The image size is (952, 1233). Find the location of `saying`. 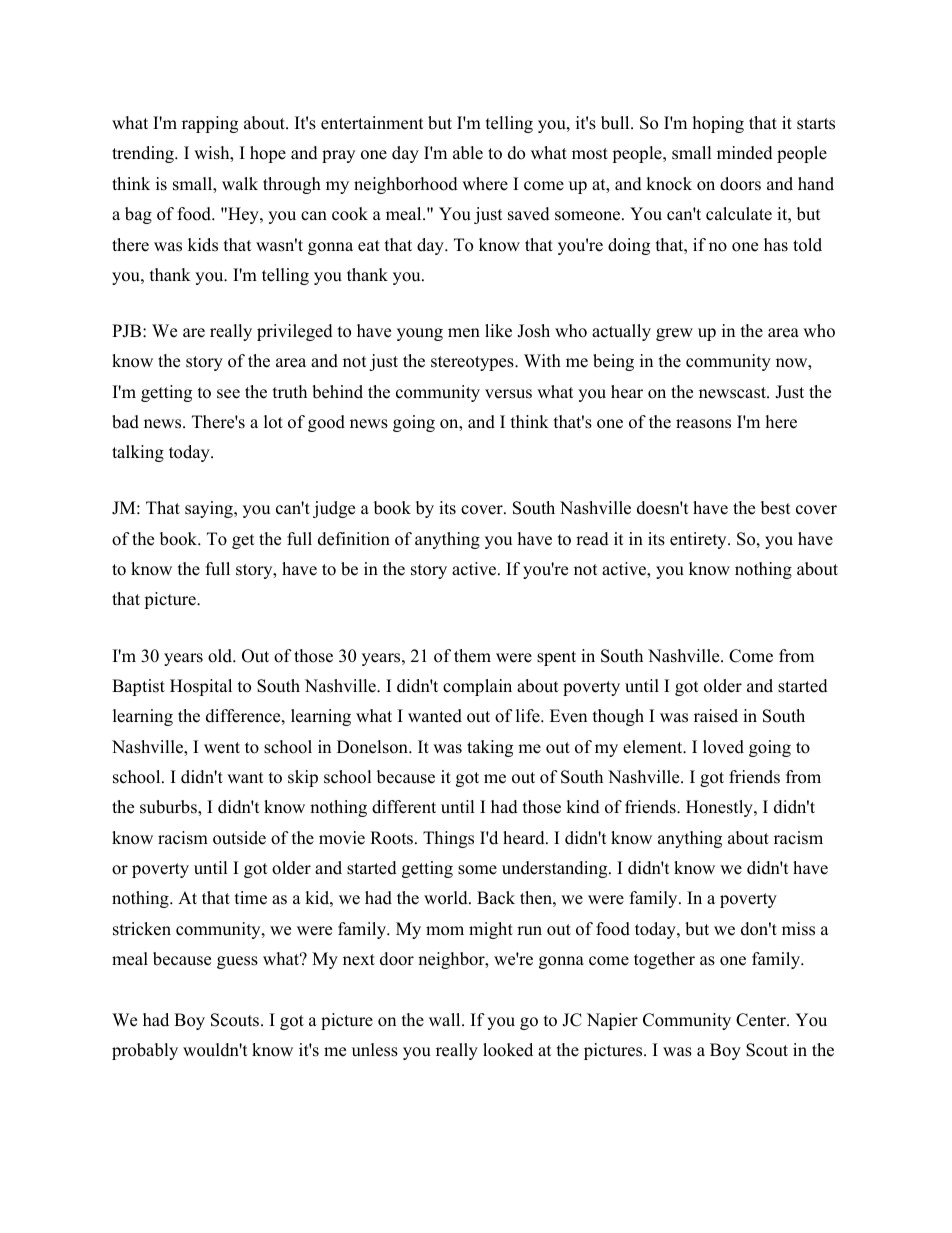

saying is located at coordinates (210, 509).
